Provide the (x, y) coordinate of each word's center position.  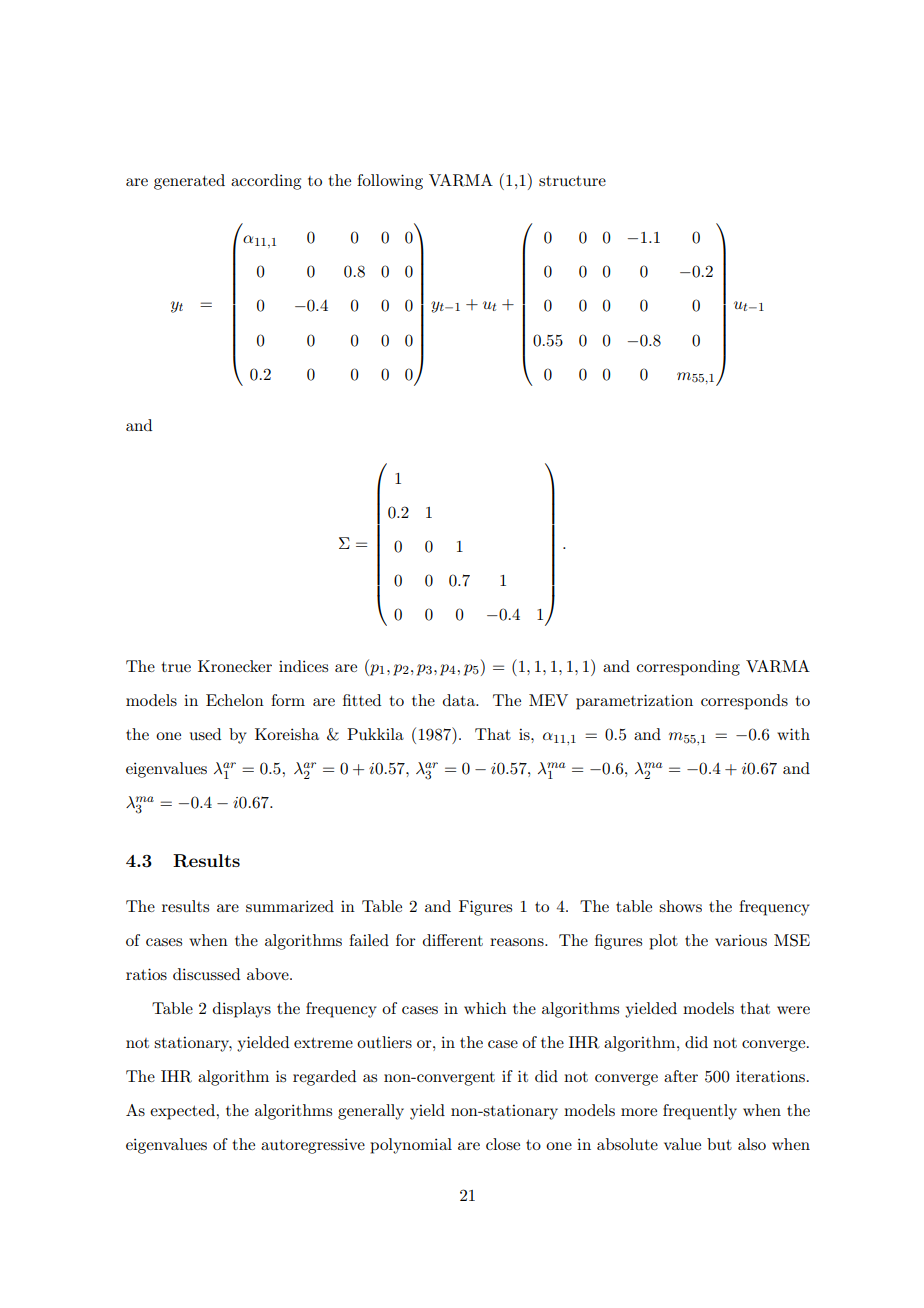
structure (572, 181)
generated (189, 182)
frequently (700, 1112)
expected (183, 1112)
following (390, 182)
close (503, 1144)
